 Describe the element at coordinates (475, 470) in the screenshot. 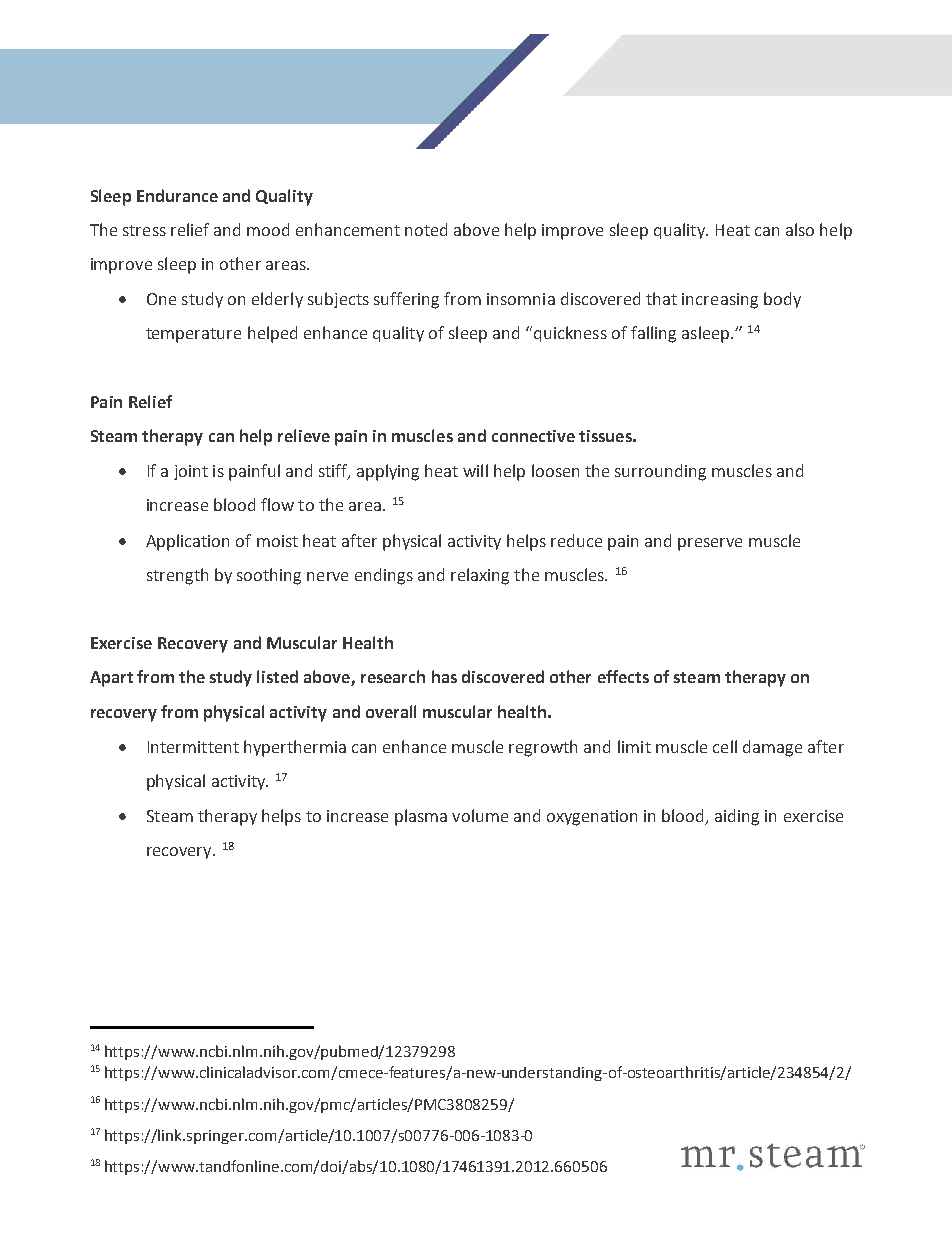

I see `will` at that location.
